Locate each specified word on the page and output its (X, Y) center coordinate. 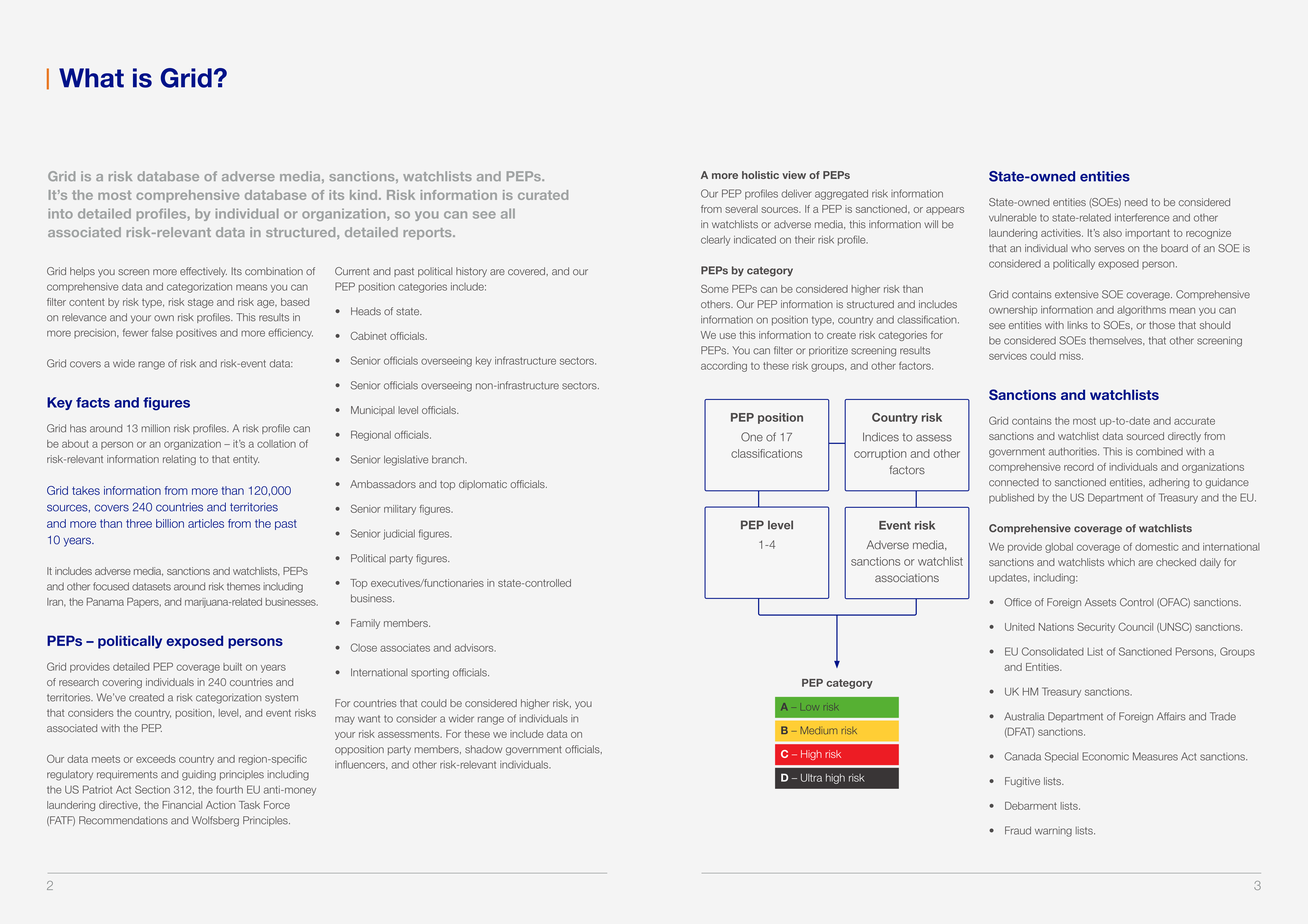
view (794, 175)
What (91, 78)
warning (1053, 832)
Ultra (811, 778)
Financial (182, 805)
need (1136, 202)
